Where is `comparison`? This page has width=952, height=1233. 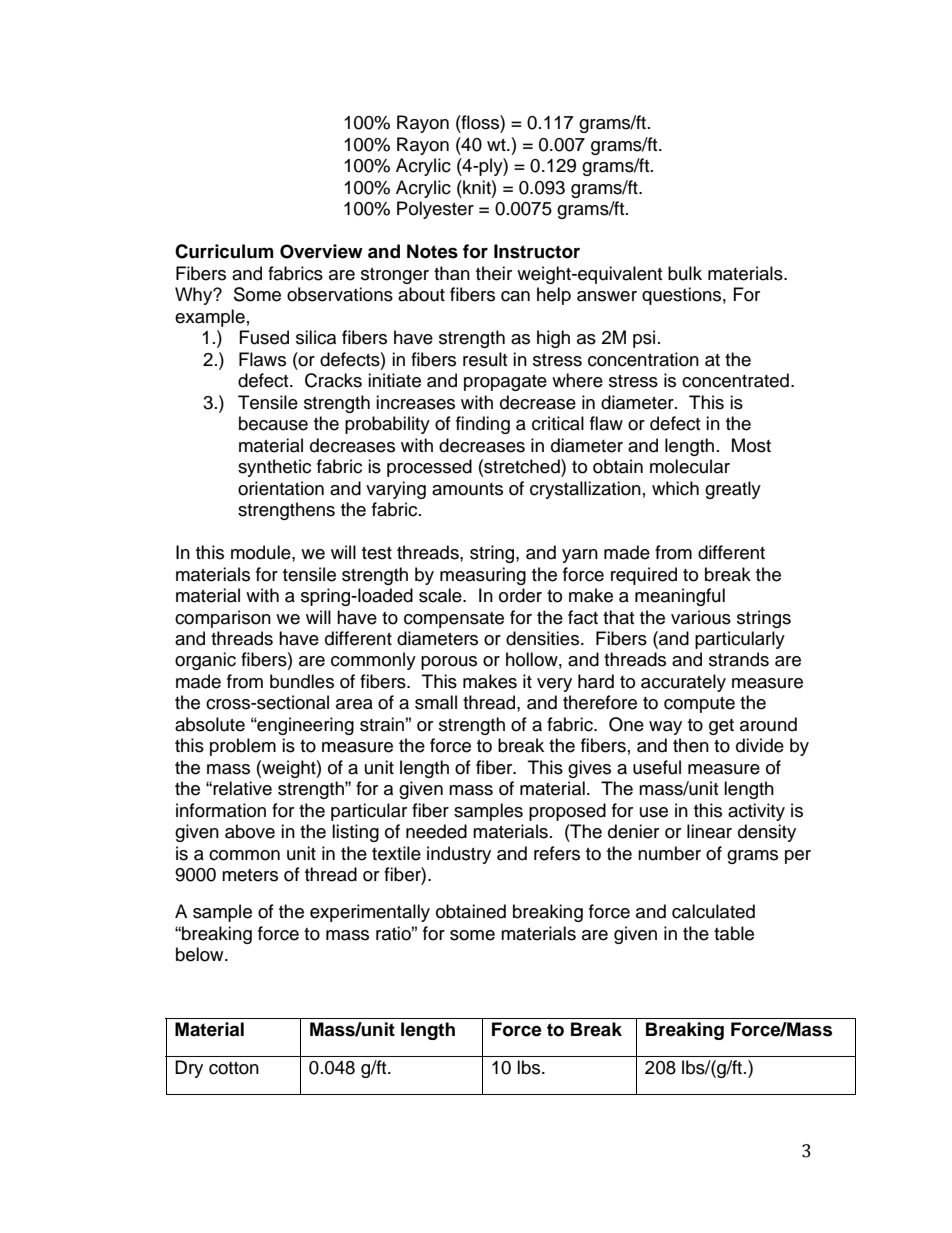
comparison is located at coordinates (223, 619).
